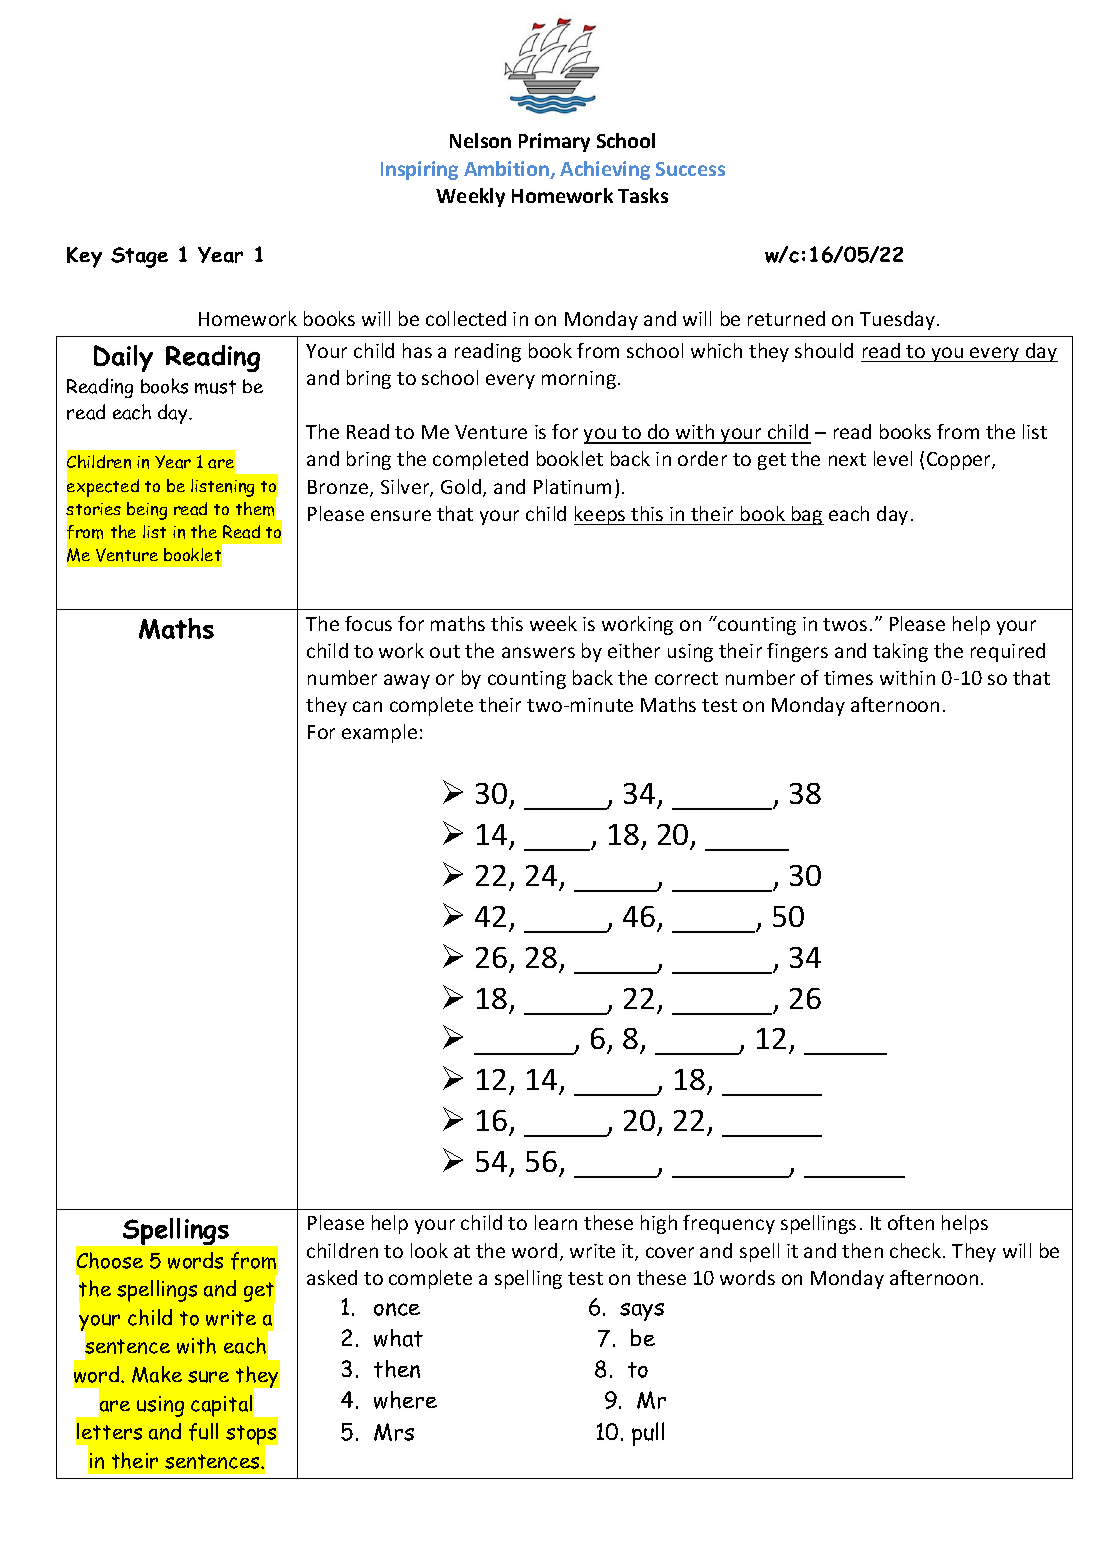 This image has height=1564, width=1106. What do you see at coordinates (556, 1222) in the image?
I see `learn` at bounding box center [556, 1222].
